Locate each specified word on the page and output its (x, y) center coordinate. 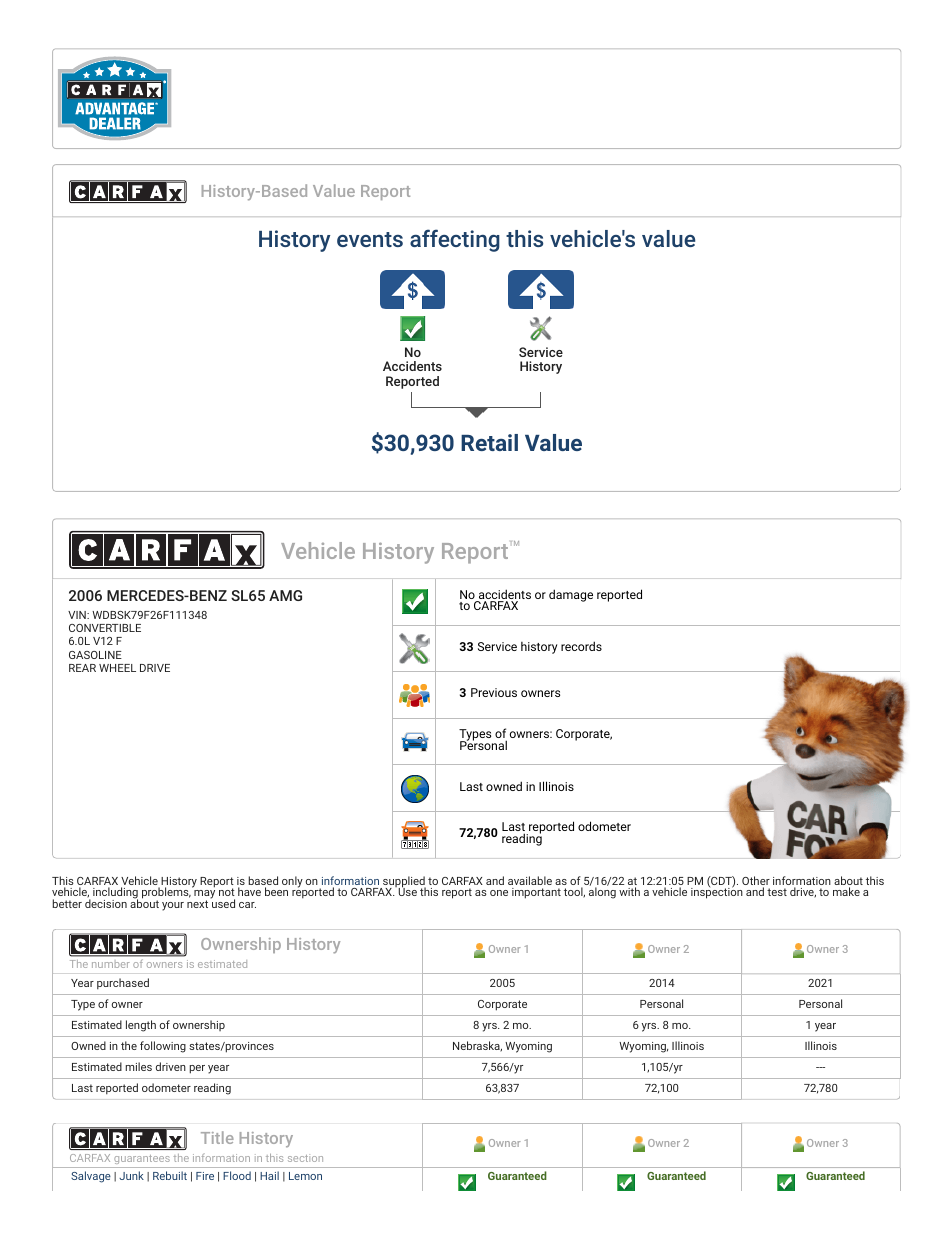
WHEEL (117, 668)
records (581, 646)
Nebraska (477, 1046)
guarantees (142, 1159)
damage (571, 595)
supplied (403, 883)
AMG (285, 595)
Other (756, 882)
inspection (717, 892)
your (173, 906)
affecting (455, 240)
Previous (494, 692)
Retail (489, 442)
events (370, 239)
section (305, 1158)
